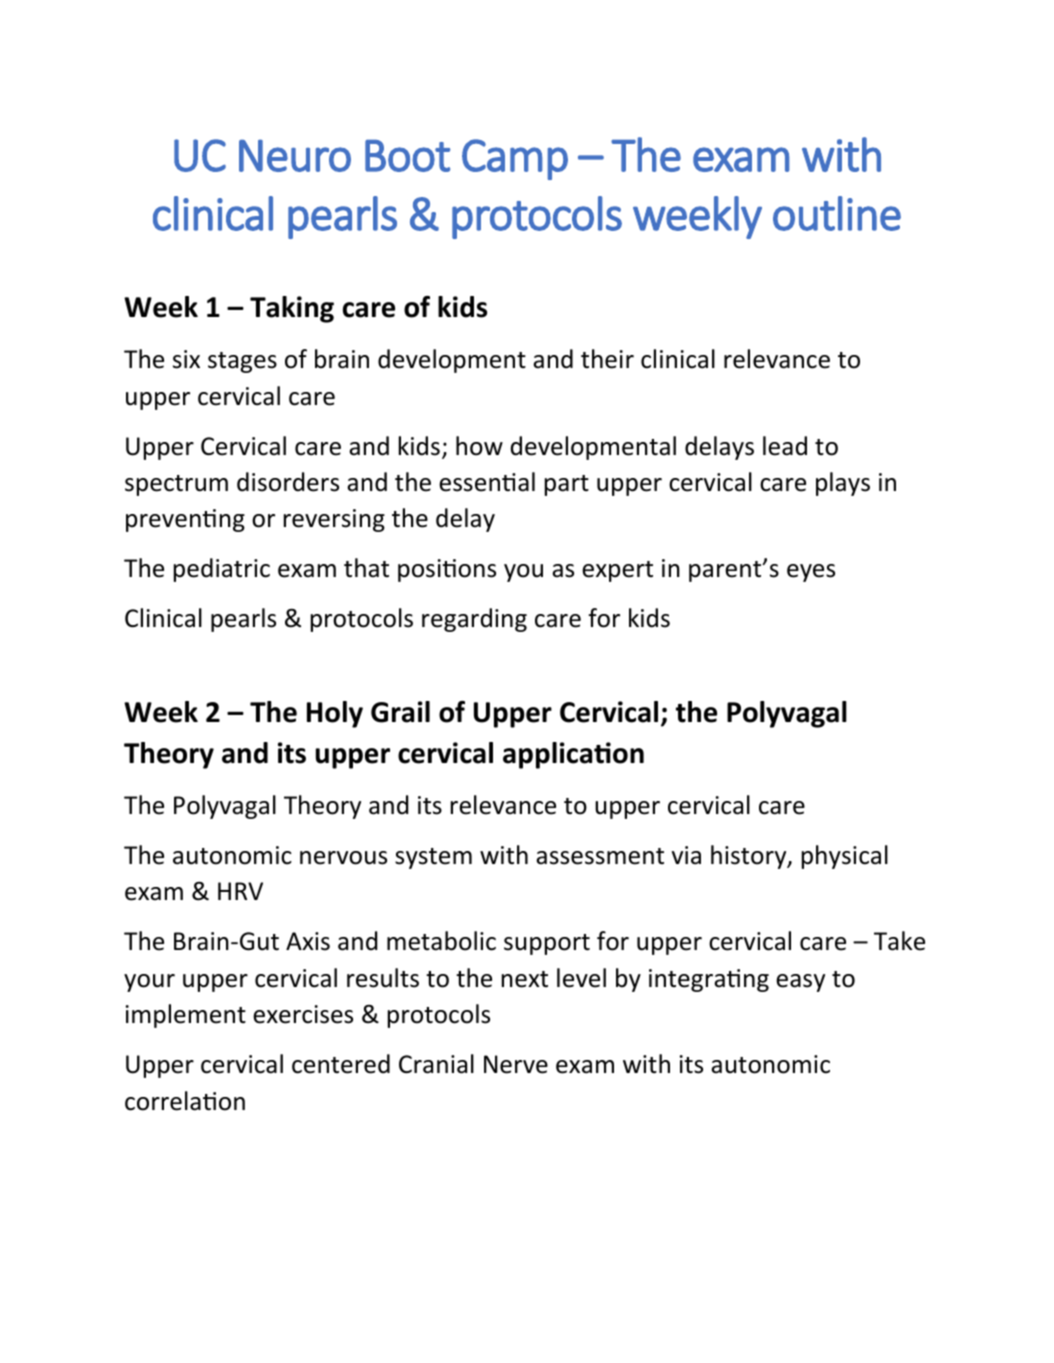 This screenshot has width=1054, height=1363. Describe the element at coordinates (573, 755) in the screenshot. I see `application` at that location.
